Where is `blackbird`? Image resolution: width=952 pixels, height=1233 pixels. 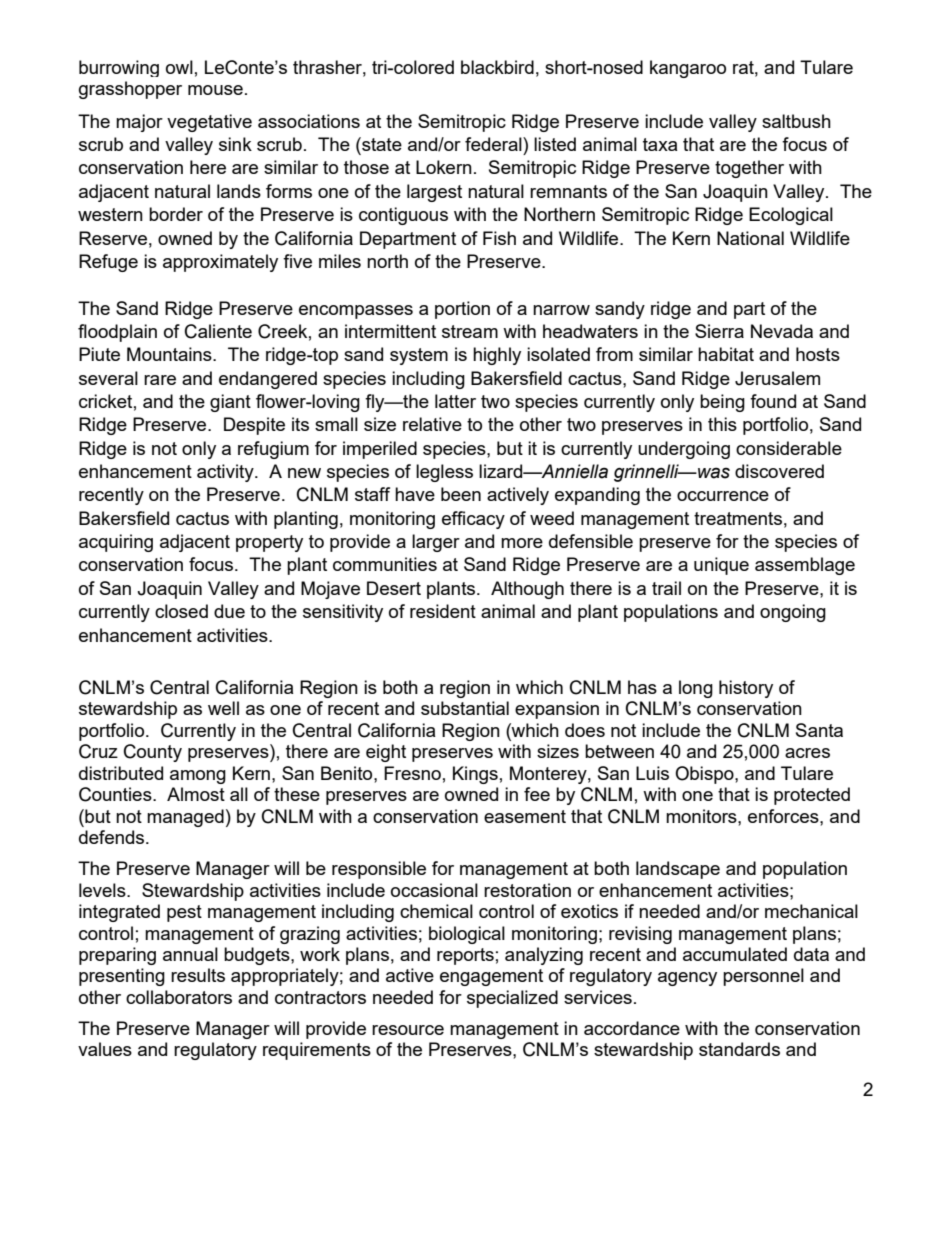 blackbird is located at coordinates (497, 67).
